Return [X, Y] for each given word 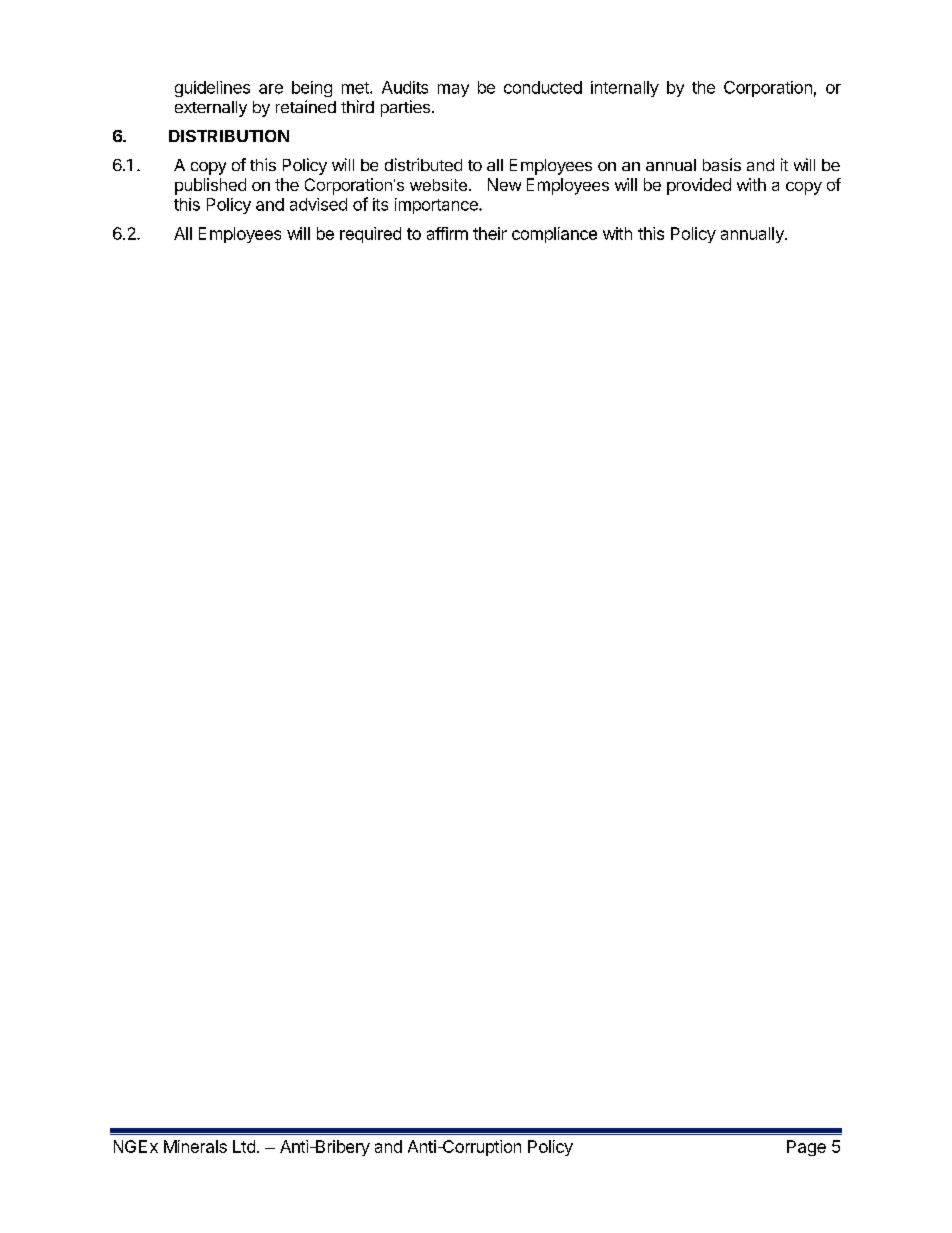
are [271, 89]
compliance [554, 235]
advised [318, 204]
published [210, 186]
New [504, 184]
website [438, 185]
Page [806, 1148]
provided [699, 186]
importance [437, 206]
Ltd [244, 1146]
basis [722, 164]
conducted [543, 87]
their [490, 233]
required [370, 235]
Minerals [195, 1146]
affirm [447, 233]
